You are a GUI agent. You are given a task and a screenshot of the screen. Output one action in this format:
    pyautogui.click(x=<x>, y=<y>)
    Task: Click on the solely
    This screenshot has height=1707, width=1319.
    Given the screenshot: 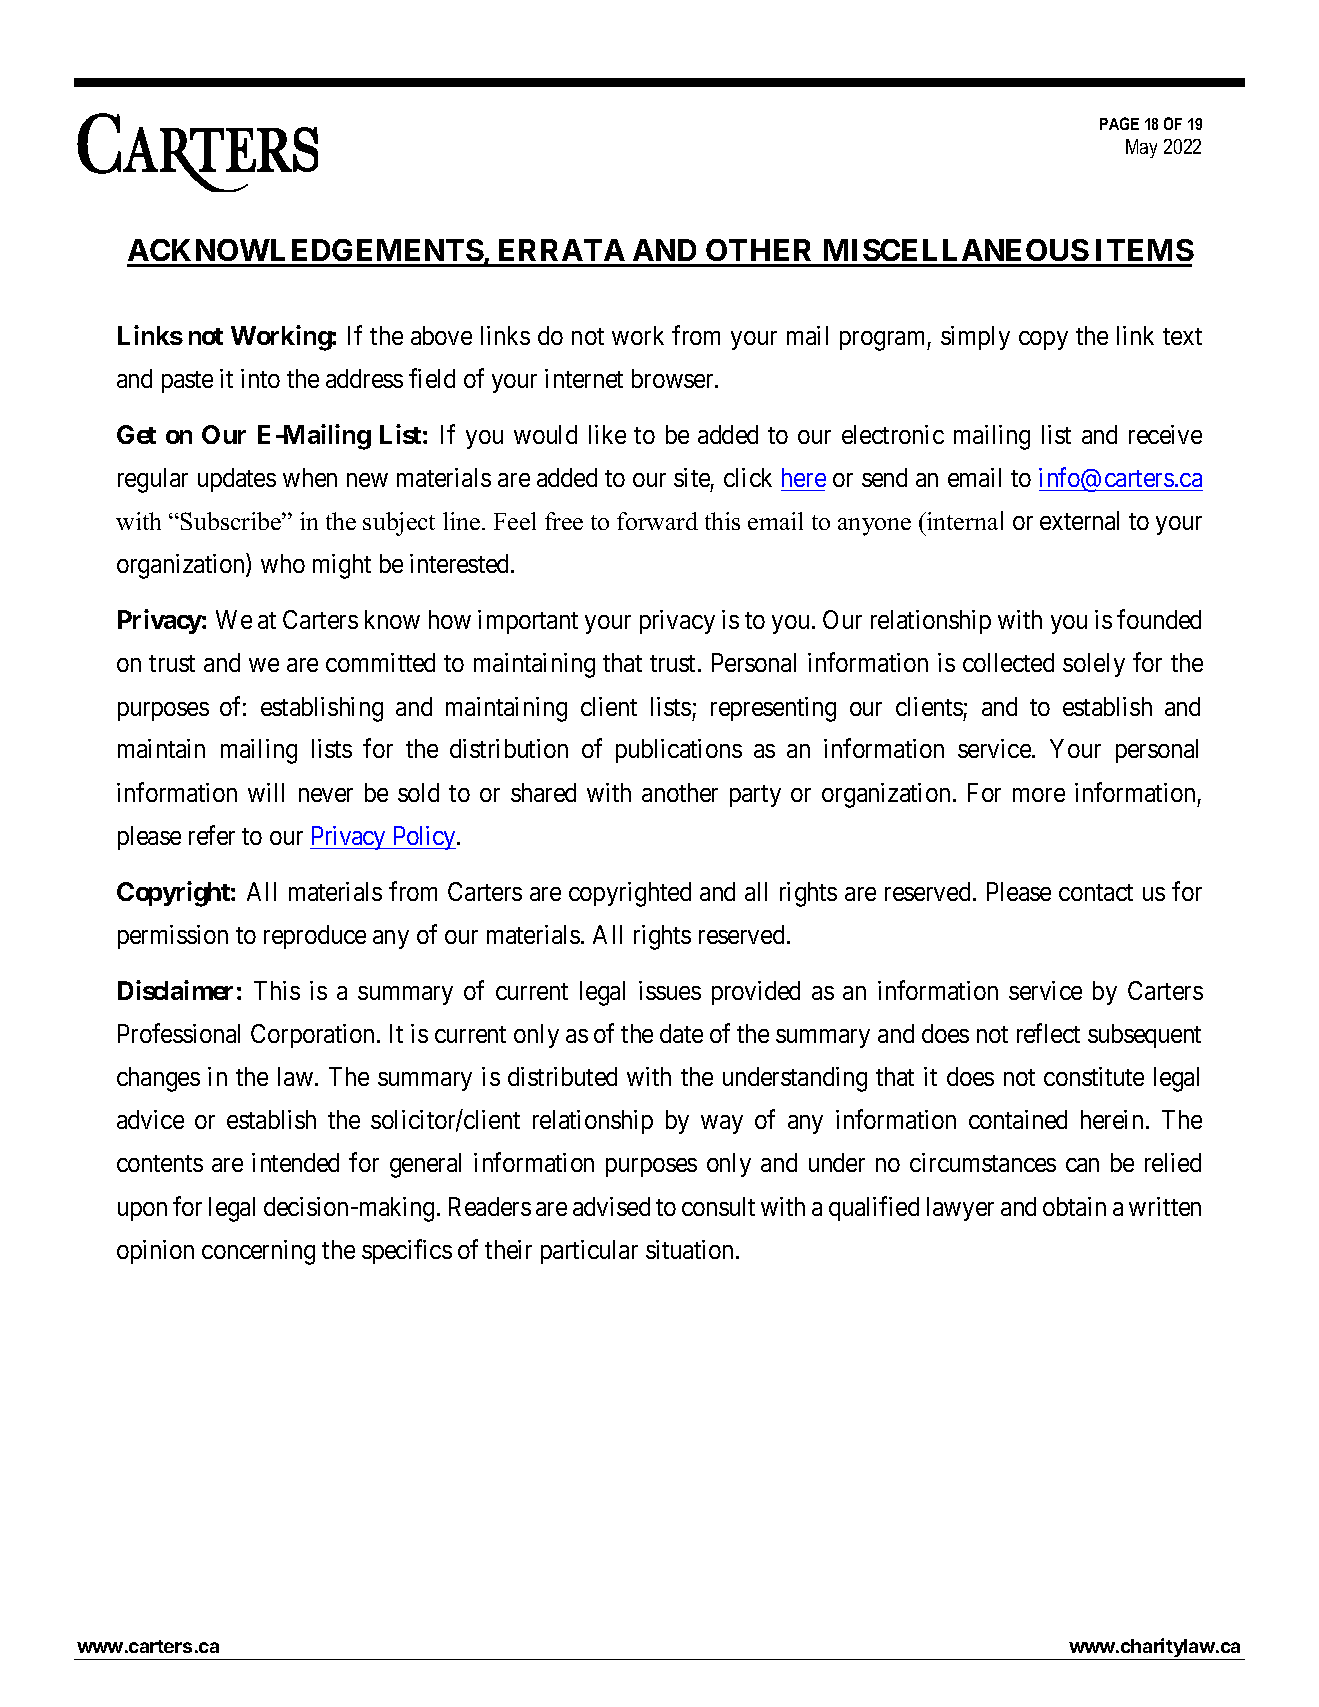 What is the action you would take?
    pyautogui.click(x=1094, y=665)
